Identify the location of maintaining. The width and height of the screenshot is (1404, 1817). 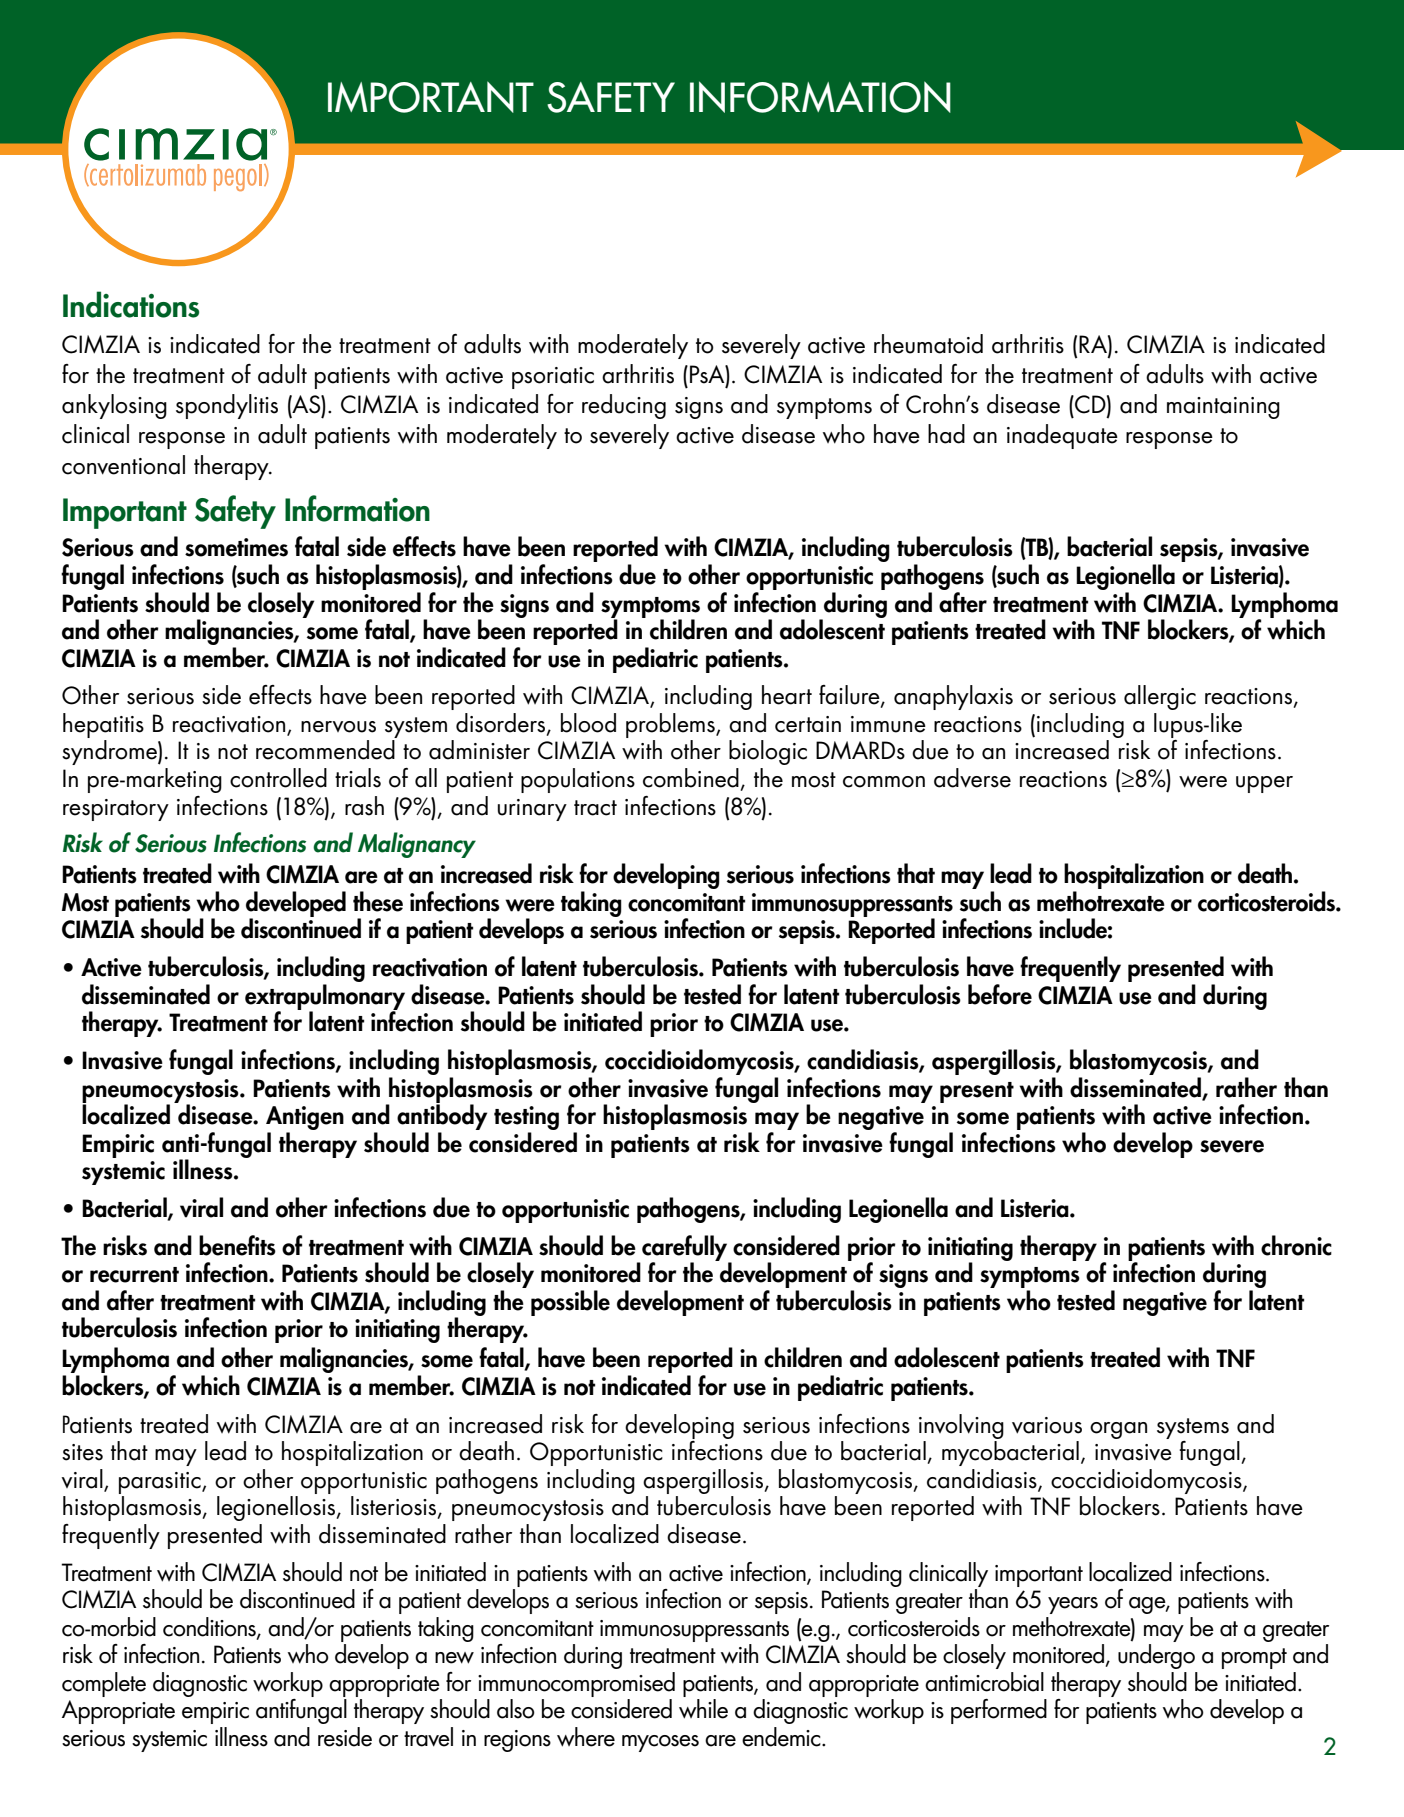
(1223, 408).
